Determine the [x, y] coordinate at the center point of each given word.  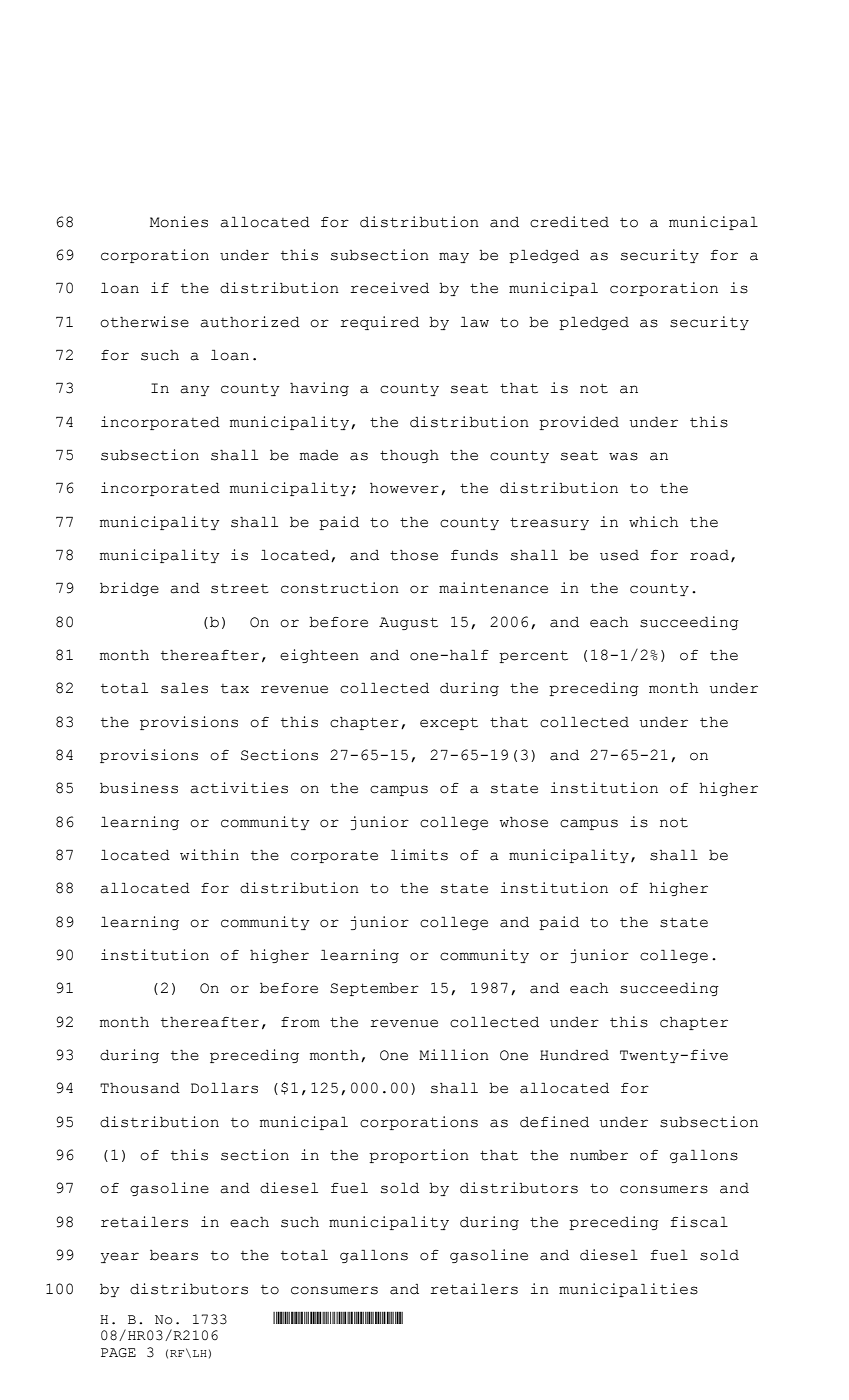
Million [454, 1055]
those [414, 555]
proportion [419, 1156]
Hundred [574, 1055]
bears [174, 1255]
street [240, 589]
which [653, 522]
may [454, 257]
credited [569, 222]
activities [239, 788]
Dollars [224, 1088]
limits [419, 855]
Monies [179, 222]
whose [524, 822]
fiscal [699, 1222]
